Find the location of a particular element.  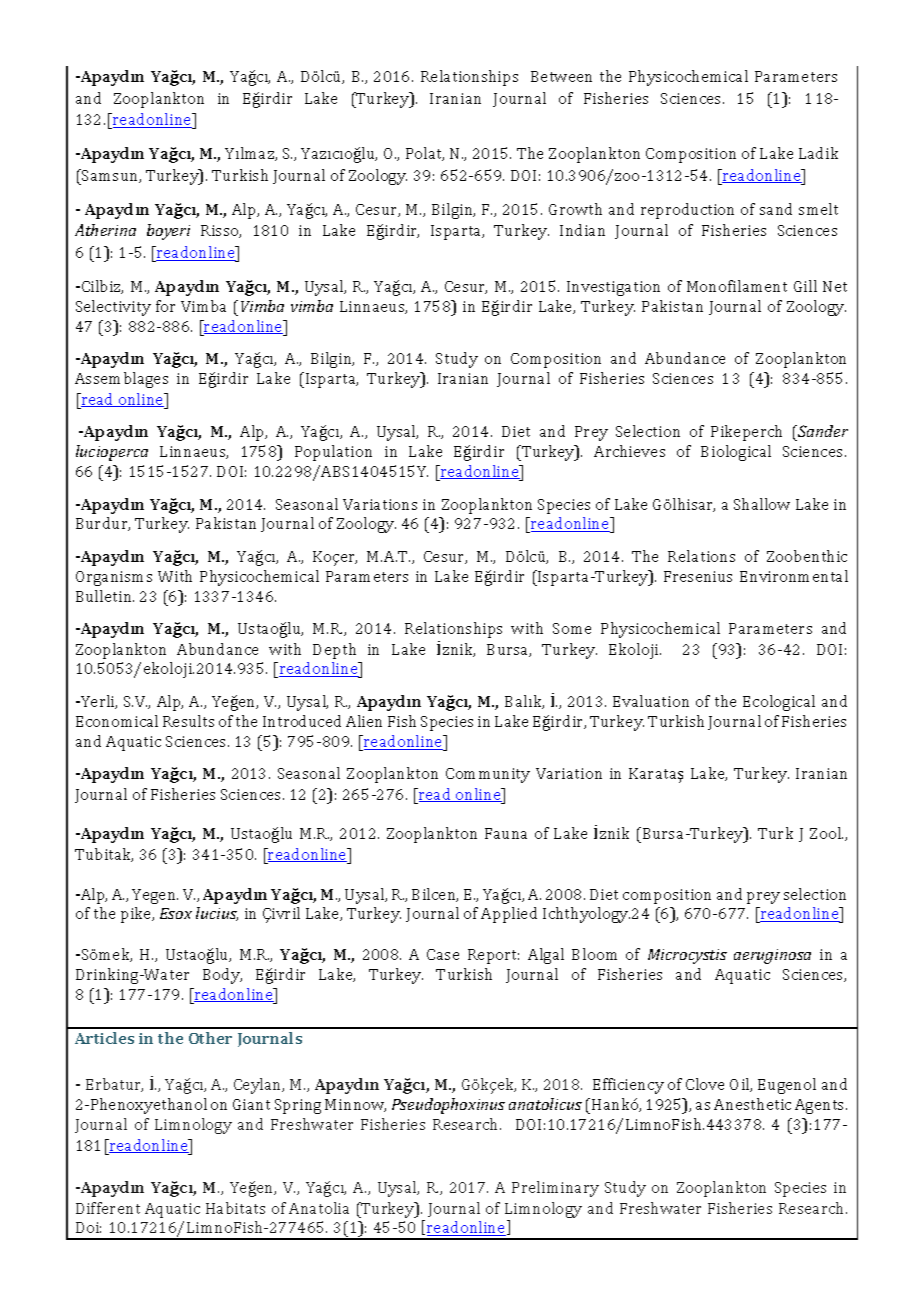

Between is located at coordinates (561, 76).
